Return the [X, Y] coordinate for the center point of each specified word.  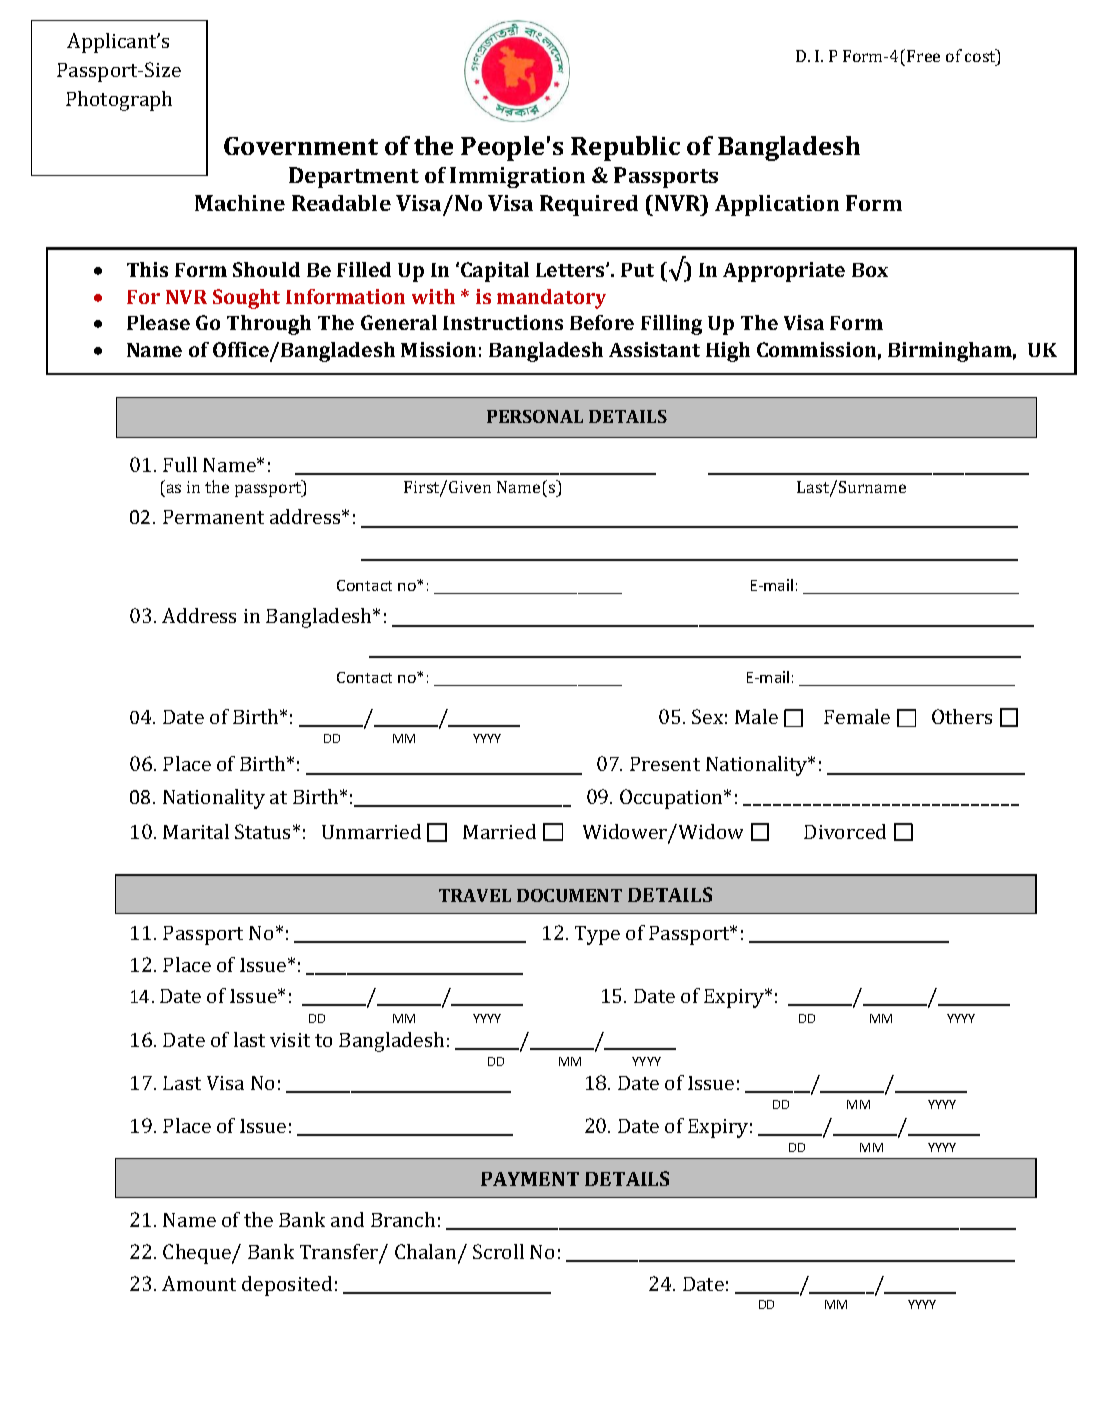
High [728, 352]
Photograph [119, 101]
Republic [625, 148]
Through [269, 325]
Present [665, 764]
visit [290, 1040]
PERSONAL [535, 416]
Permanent [213, 517]
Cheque [198, 1254]
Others [962, 716]
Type [597, 935]
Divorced [845, 831]
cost [981, 58]
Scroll [498, 1251]
